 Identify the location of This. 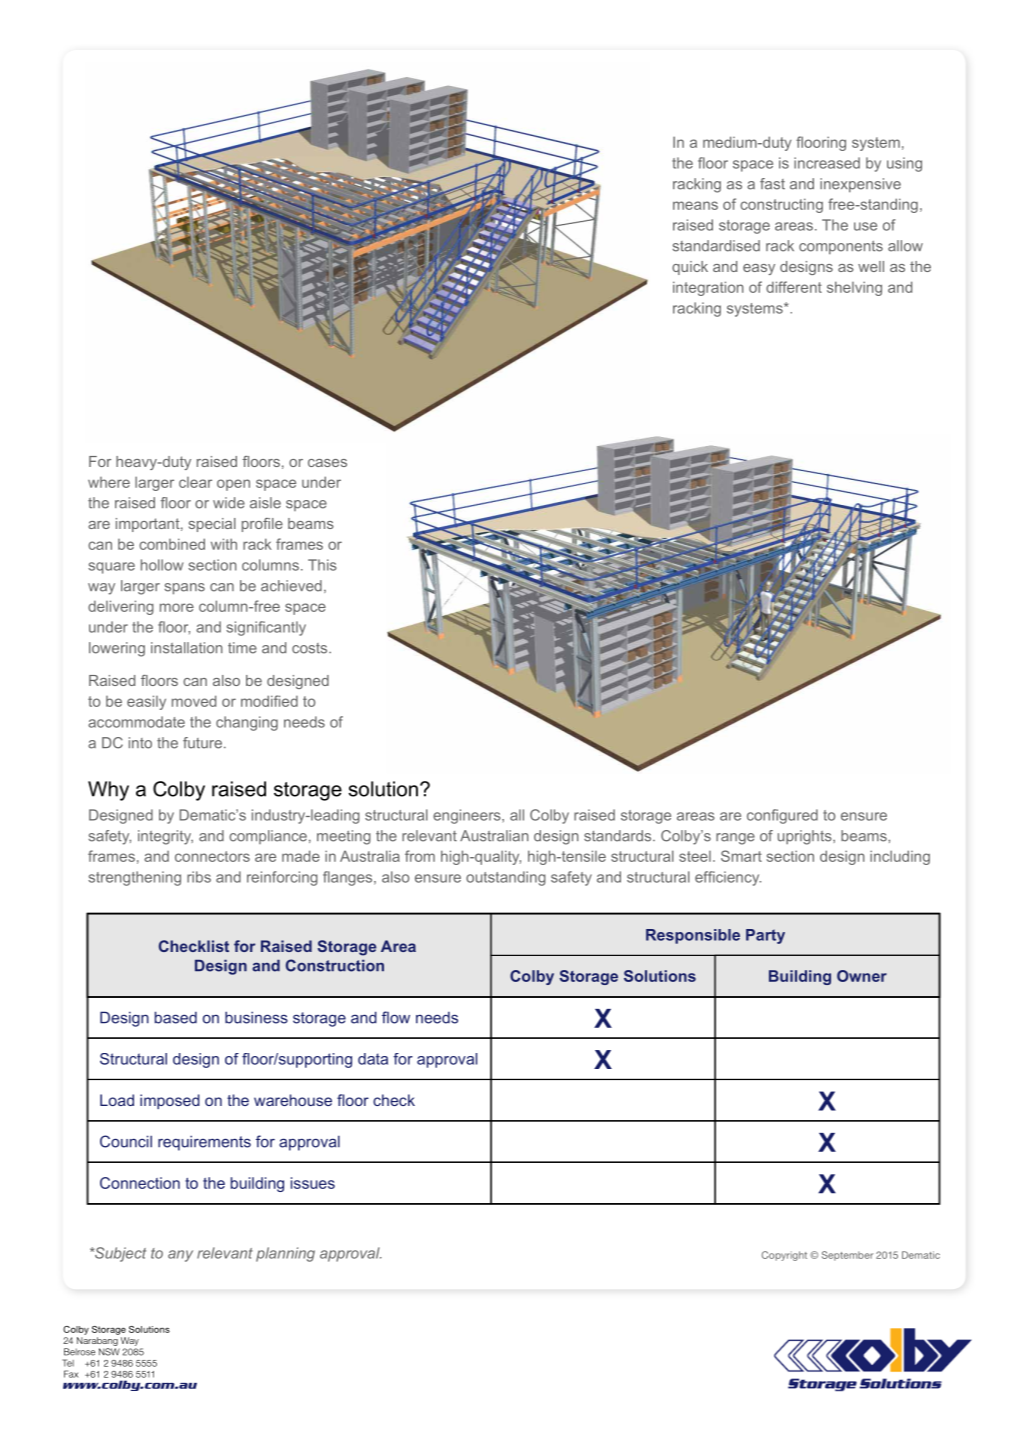
(322, 565).
